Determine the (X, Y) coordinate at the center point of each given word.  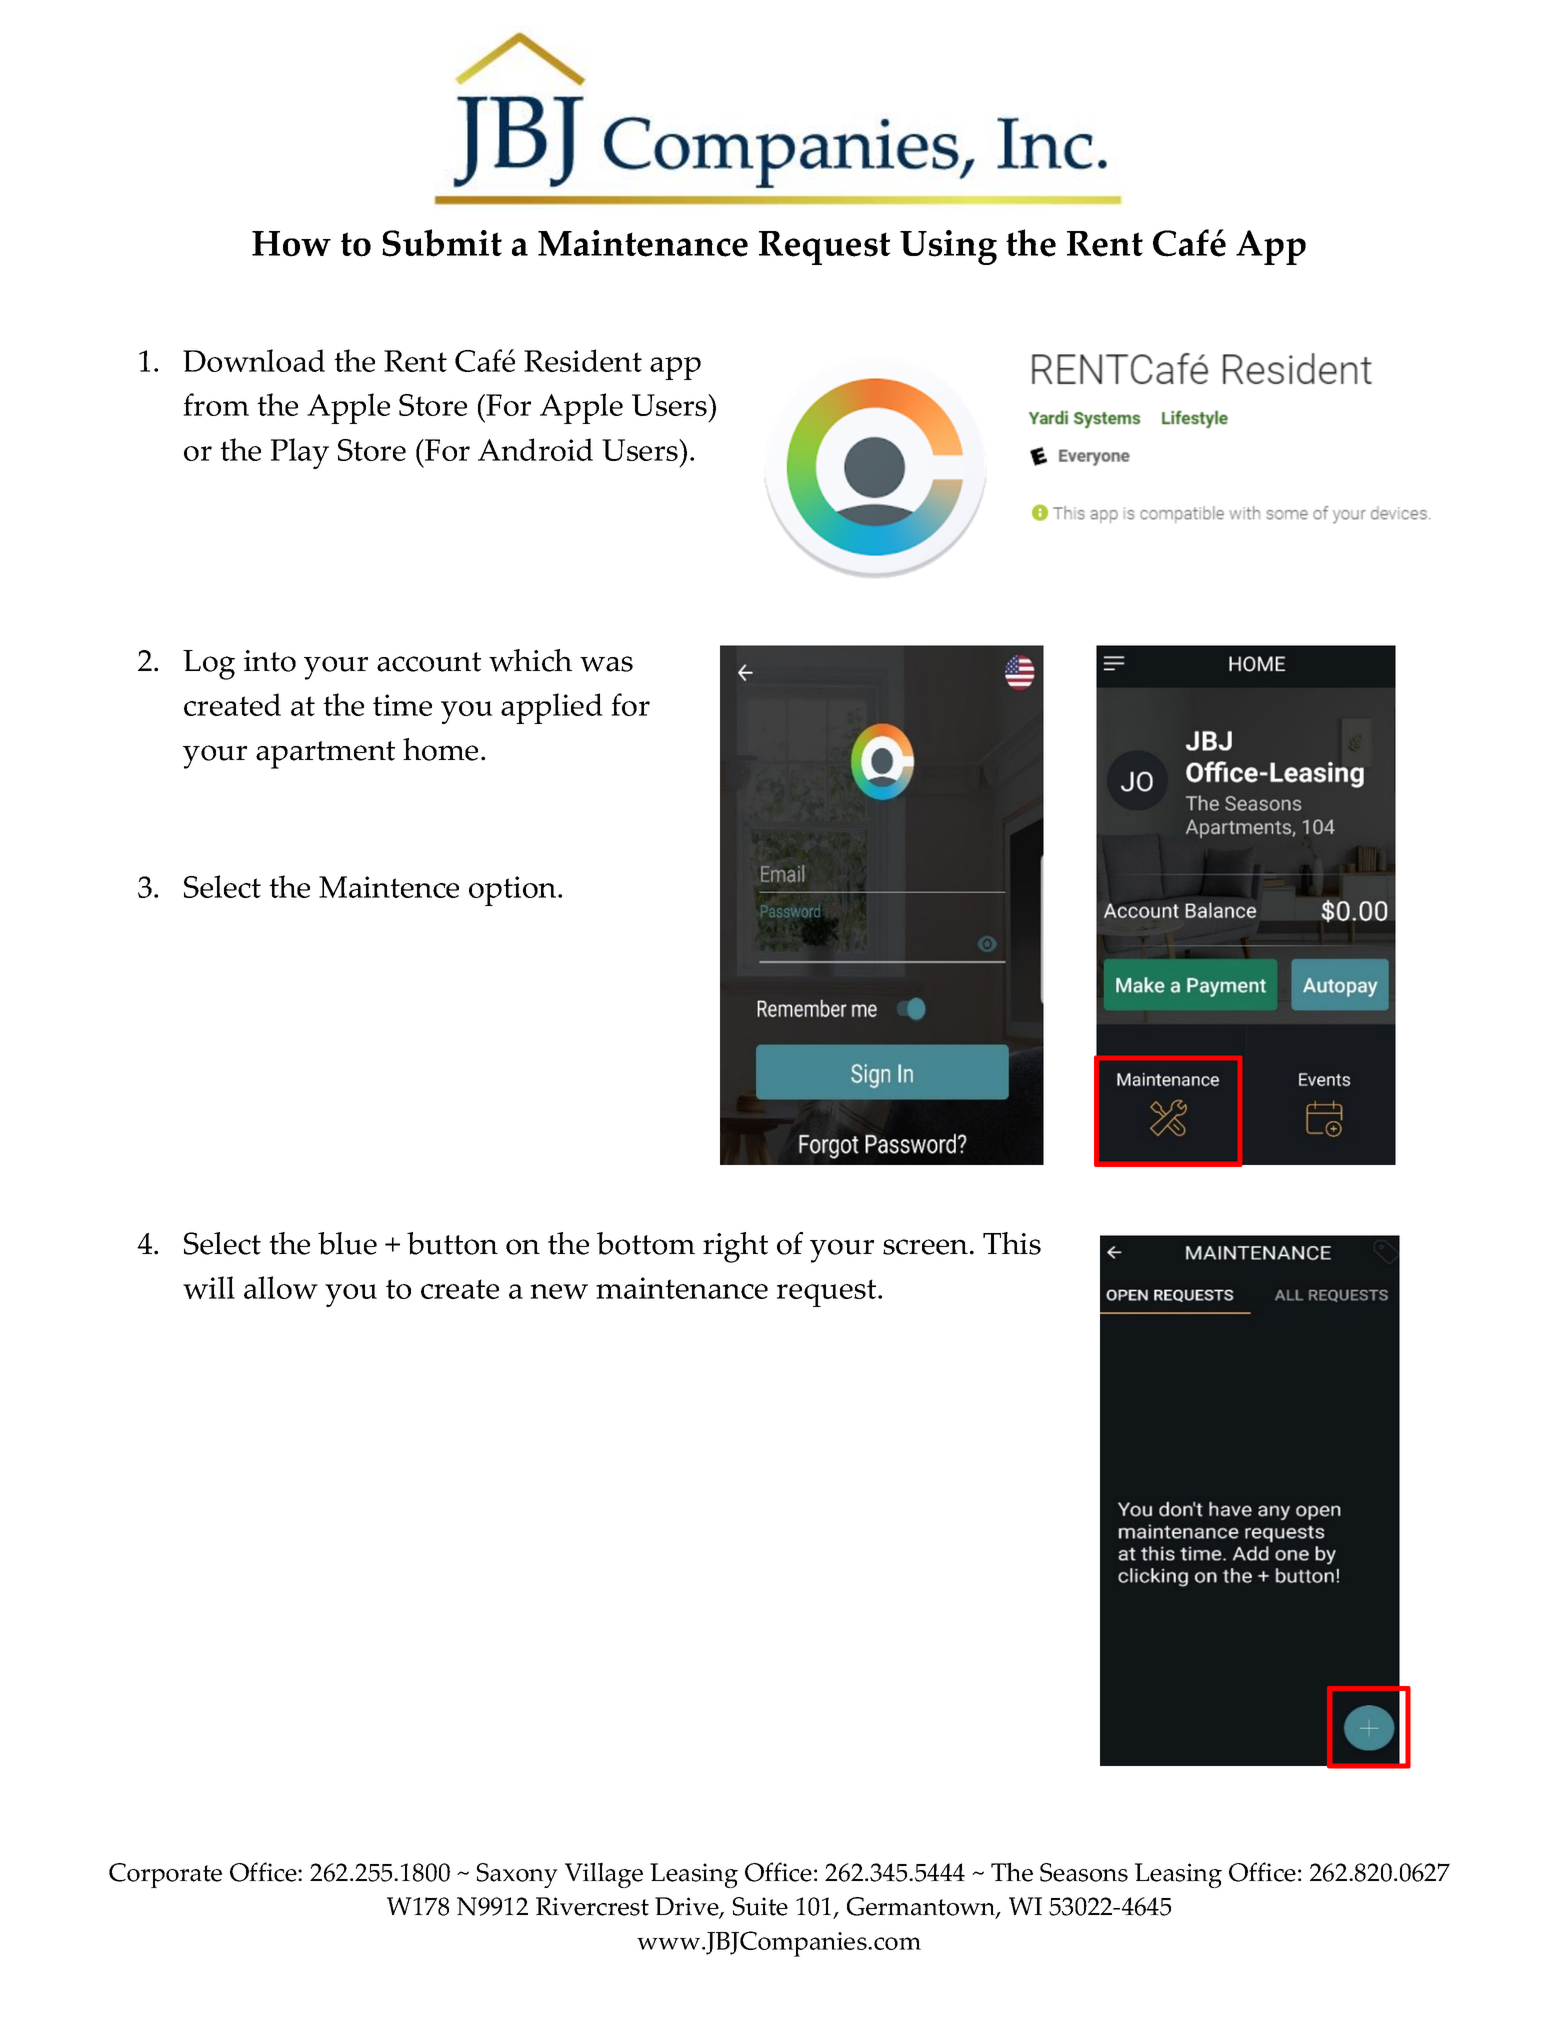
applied (552, 708)
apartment (325, 755)
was (606, 664)
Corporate (165, 1875)
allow (281, 1287)
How (291, 244)
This (1012, 1243)
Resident (583, 360)
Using (948, 247)
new (559, 1291)
